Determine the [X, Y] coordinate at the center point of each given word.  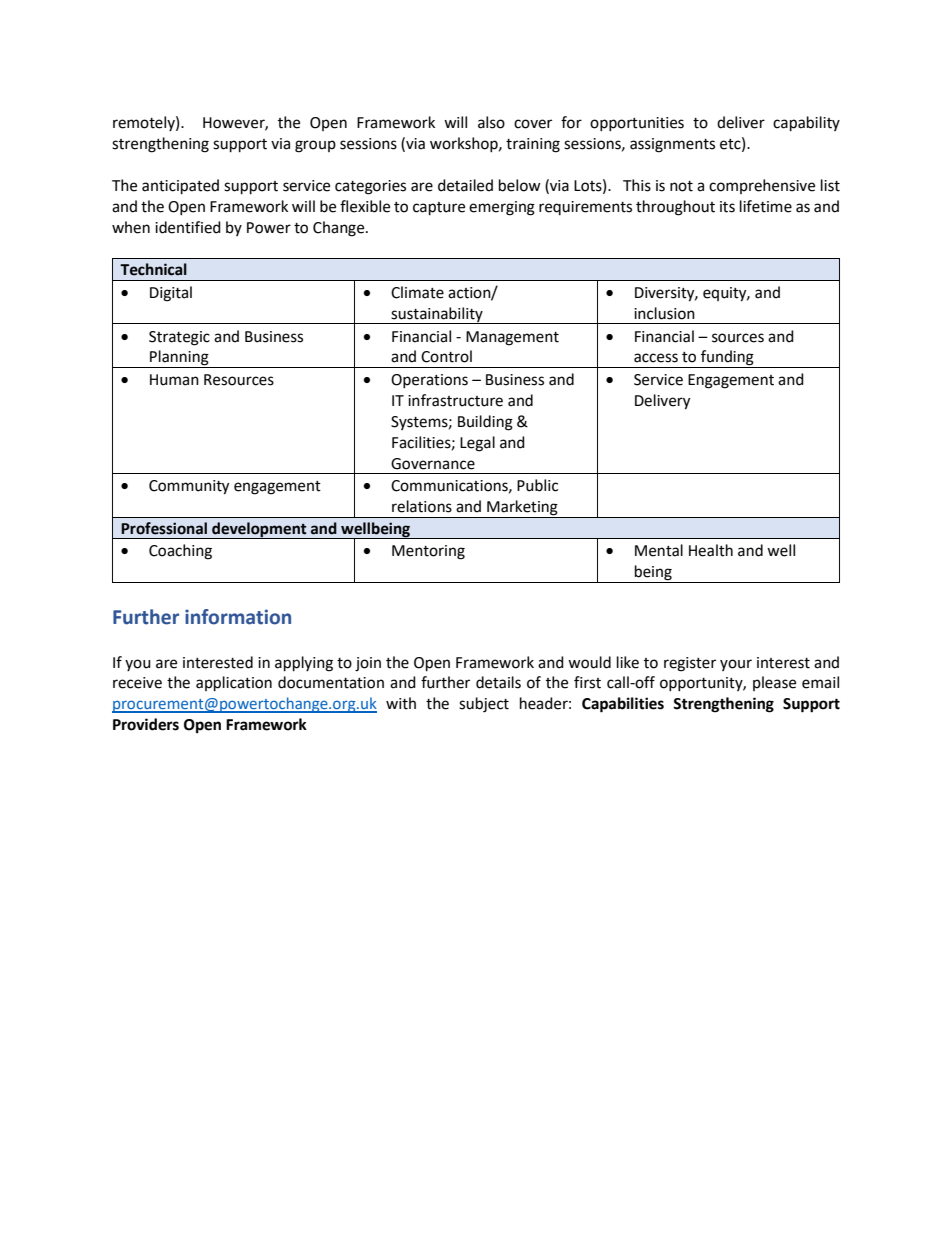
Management [512, 338]
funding [727, 359]
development [259, 530]
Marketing [522, 509]
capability [806, 124]
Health [711, 550]
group [315, 146]
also [491, 122]
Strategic [179, 338]
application [234, 684]
